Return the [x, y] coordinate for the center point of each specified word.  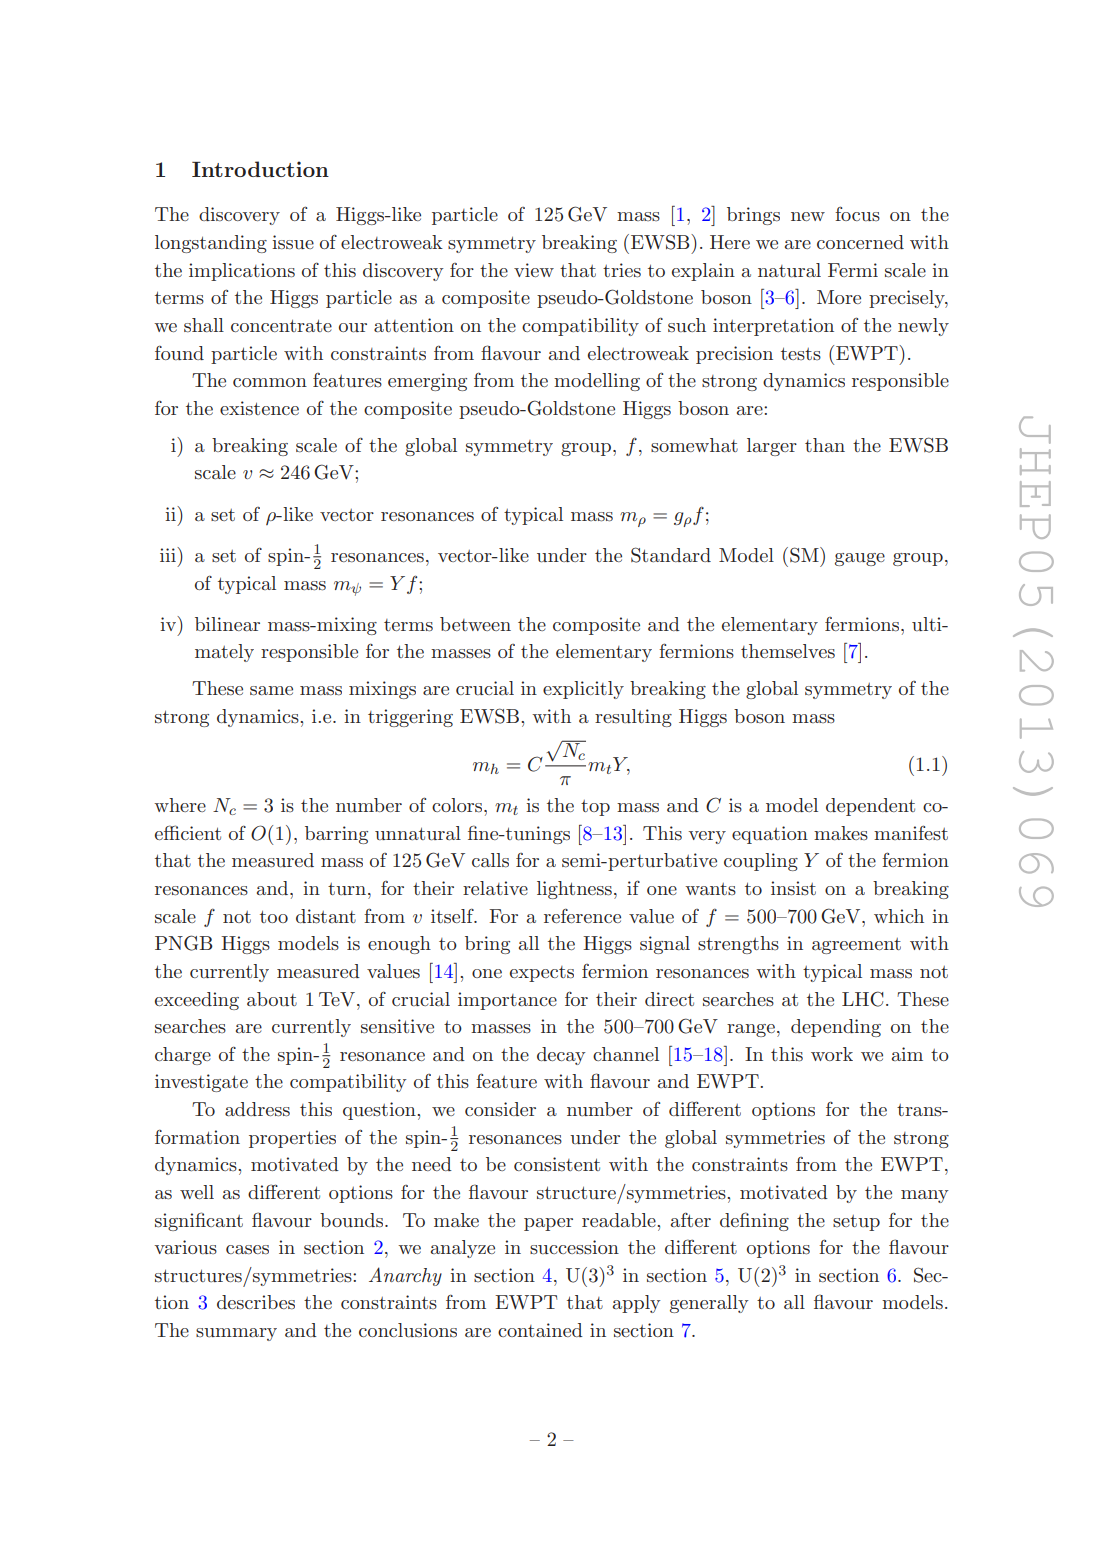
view [534, 270]
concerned [860, 242]
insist [793, 888]
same [271, 691]
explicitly [583, 690]
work [832, 1054]
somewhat [694, 445]
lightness [574, 890]
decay [561, 1056]
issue [293, 242]
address [257, 1109]
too [274, 916]
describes [256, 1302]
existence [259, 408]
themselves [788, 651]
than [825, 445]
